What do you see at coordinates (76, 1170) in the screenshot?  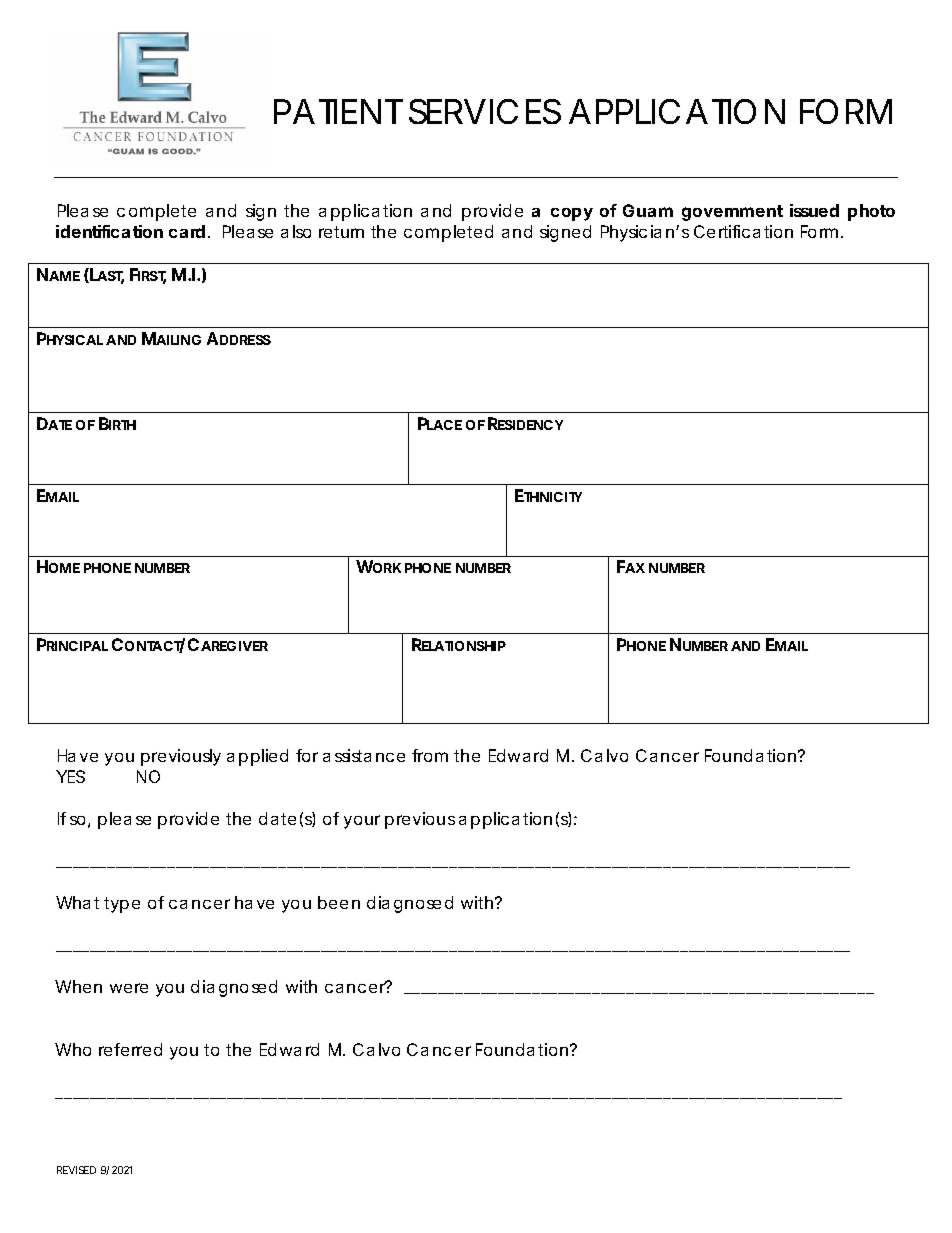 I see `REVISED` at bounding box center [76, 1170].
